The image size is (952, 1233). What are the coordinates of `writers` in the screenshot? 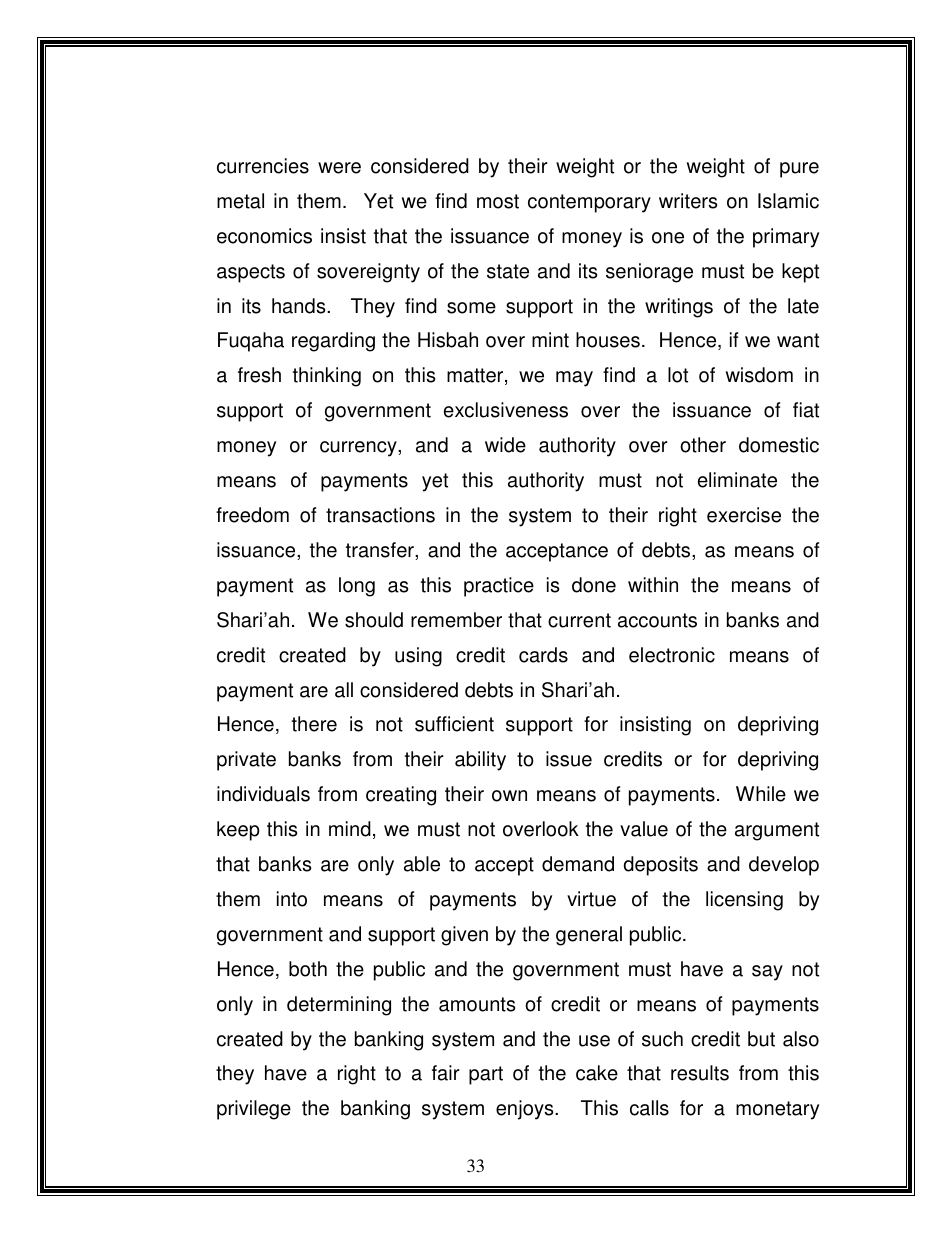 It's located at (688, 201).
